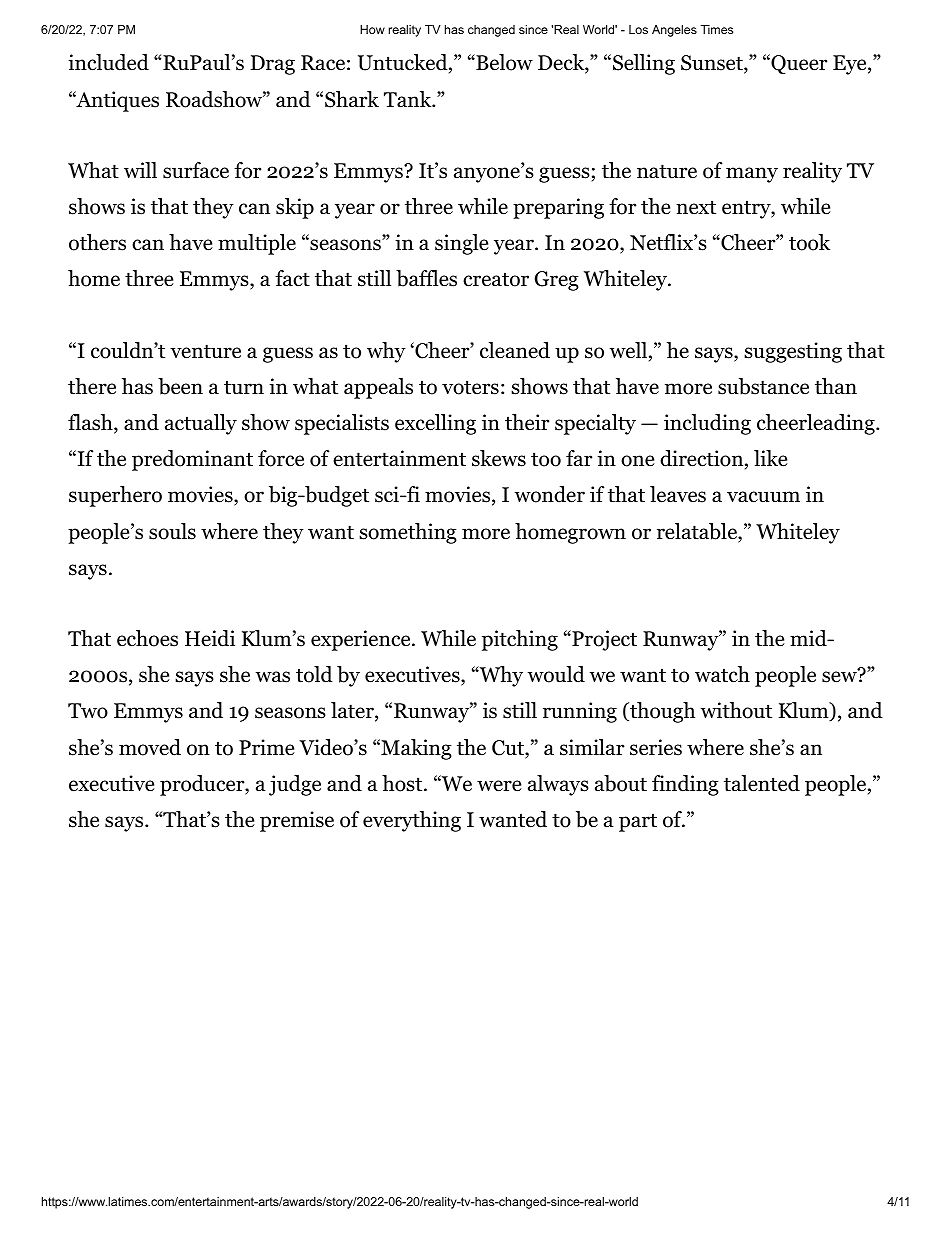 The height and width of the screenshot is (1233, 952). Describe the element at coordinates (201, 424) in the screenshot. I see `actually` at that location.
